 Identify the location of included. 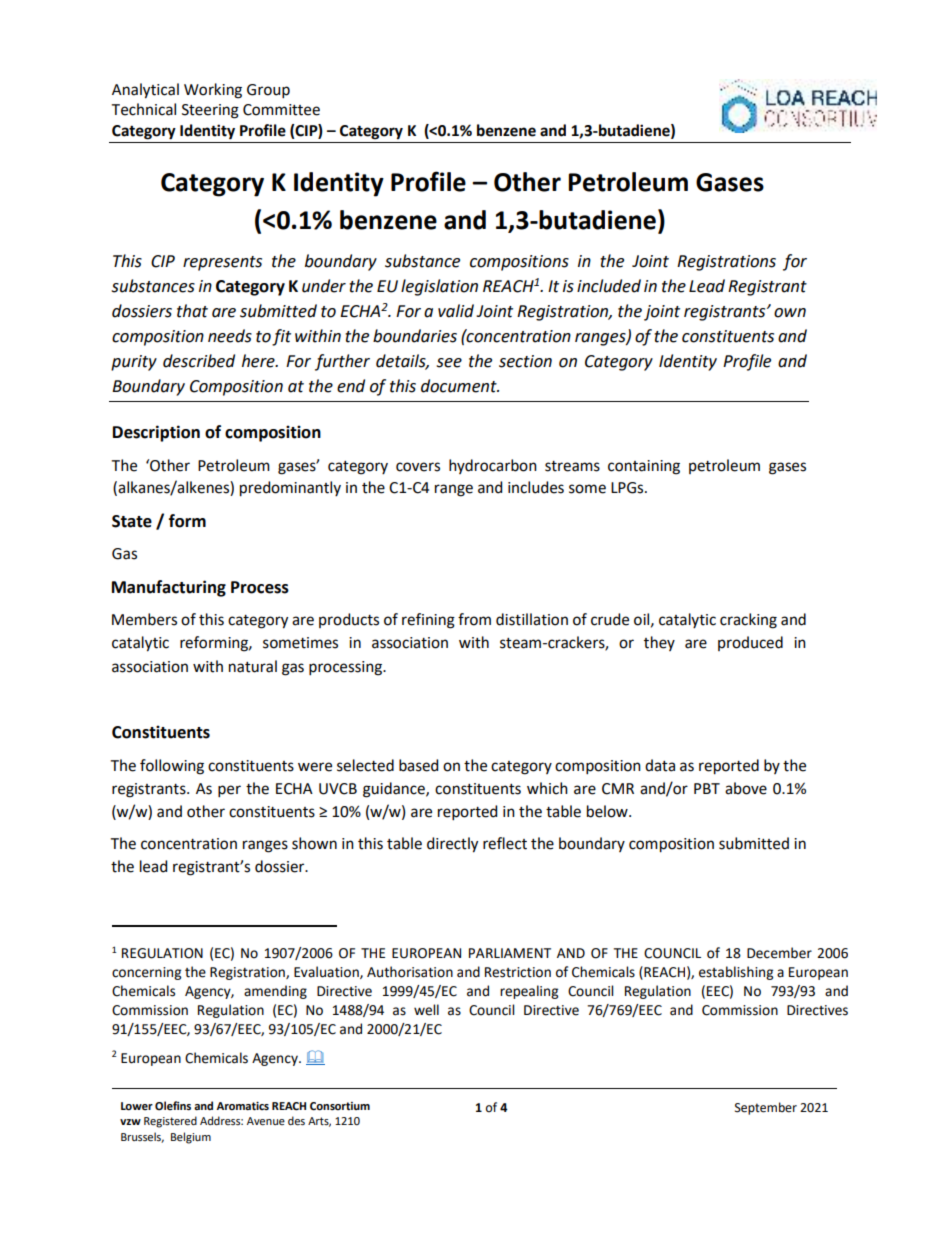
(609, 286).
